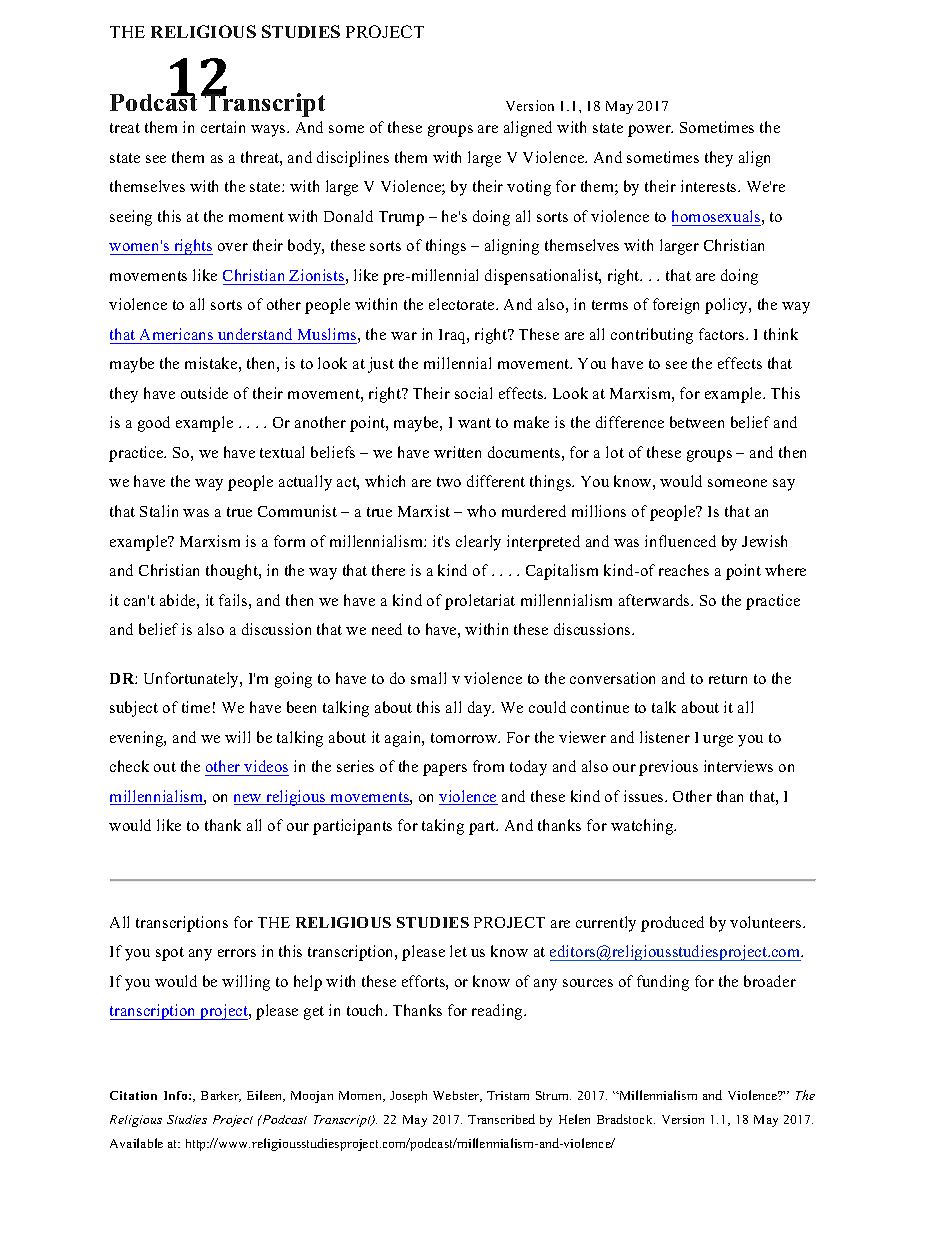 The width and height of the screenshot is (952, 1233). What do you see at coordinates (134, 709) in the screenshot?
I see `subject` at bounding box center [134, 709].
